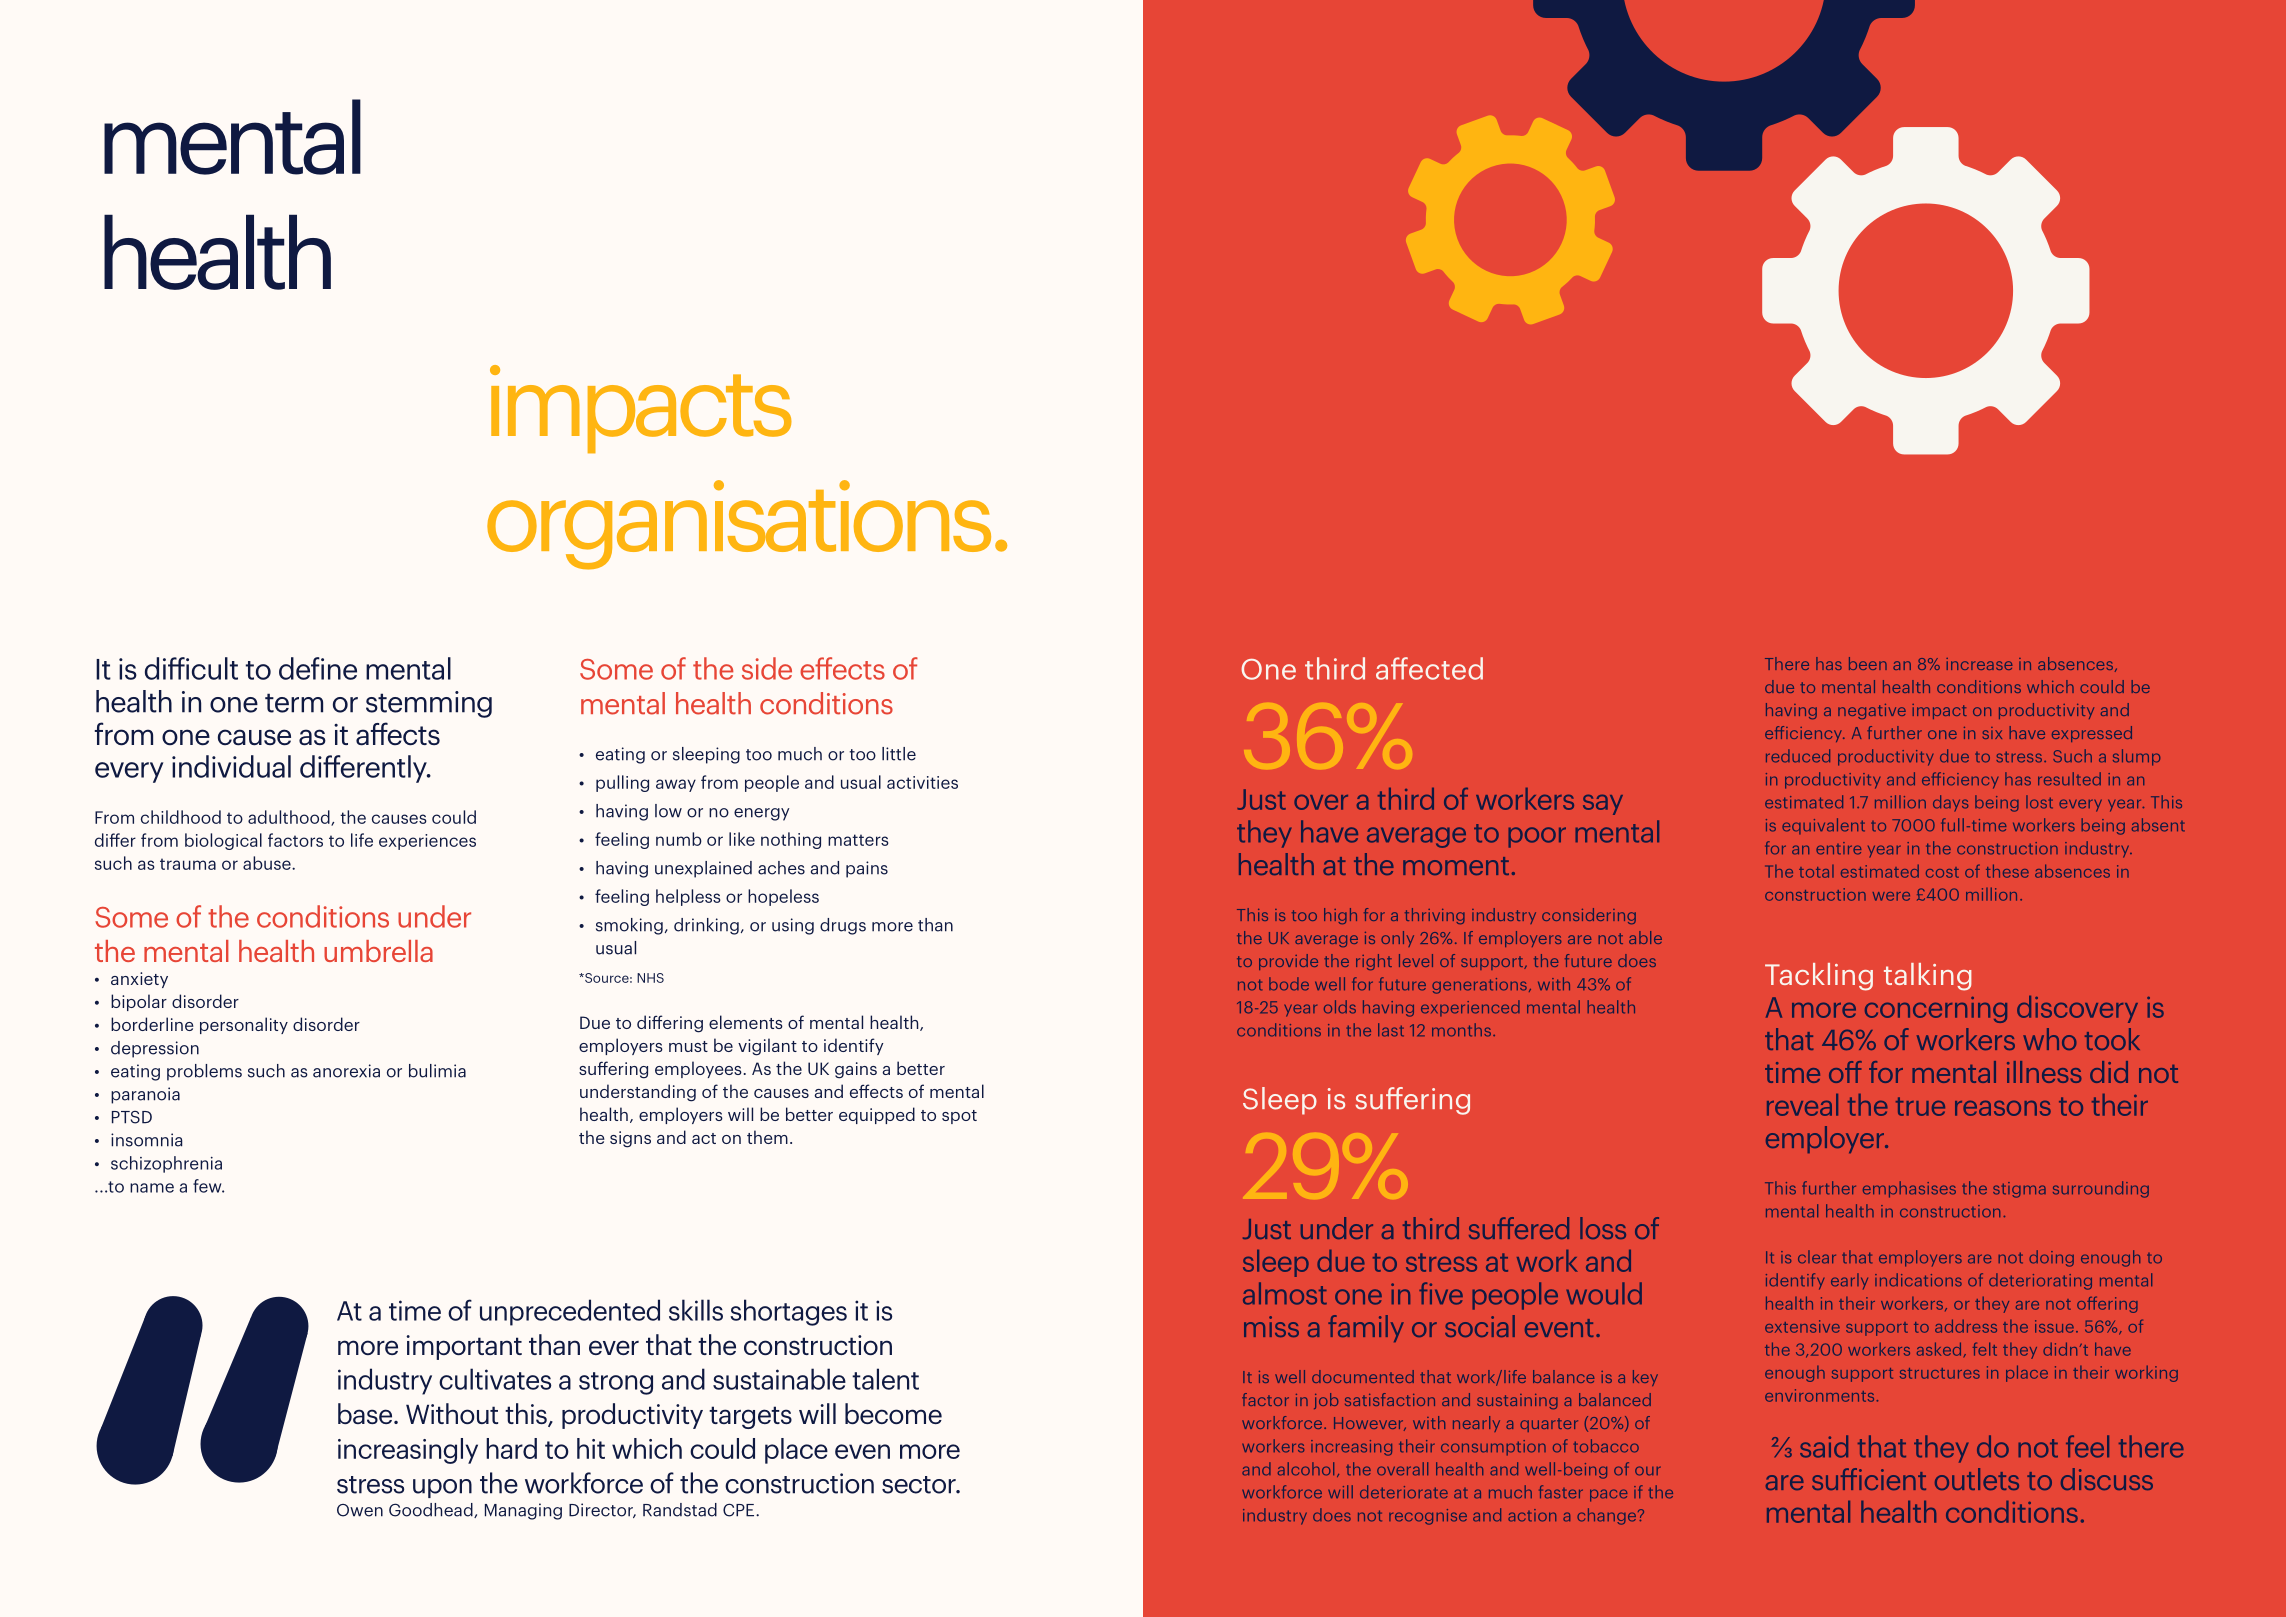 The image size is (2286, 1617). Describe the element at coordinates (244, 1025) in the screenshot. I see `personality` at that location.
